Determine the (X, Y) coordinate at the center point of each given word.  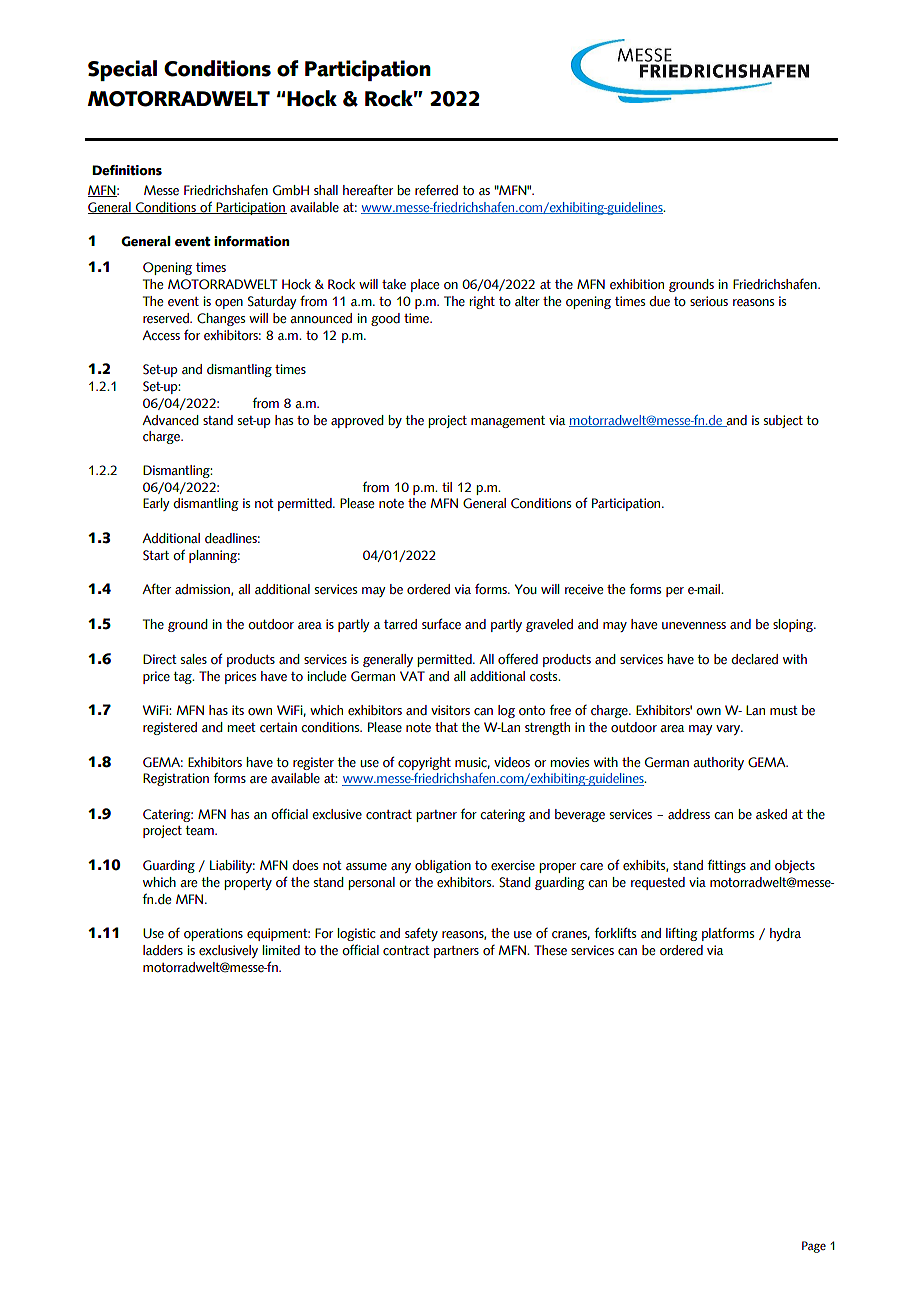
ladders (163, 950)
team (200, 831)
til (447, 487)
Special (122, 70)
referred (436, 190)
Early (156, 504)
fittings (726, 866)
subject (783, 421)
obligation (443, 866)
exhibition (637, 284)
